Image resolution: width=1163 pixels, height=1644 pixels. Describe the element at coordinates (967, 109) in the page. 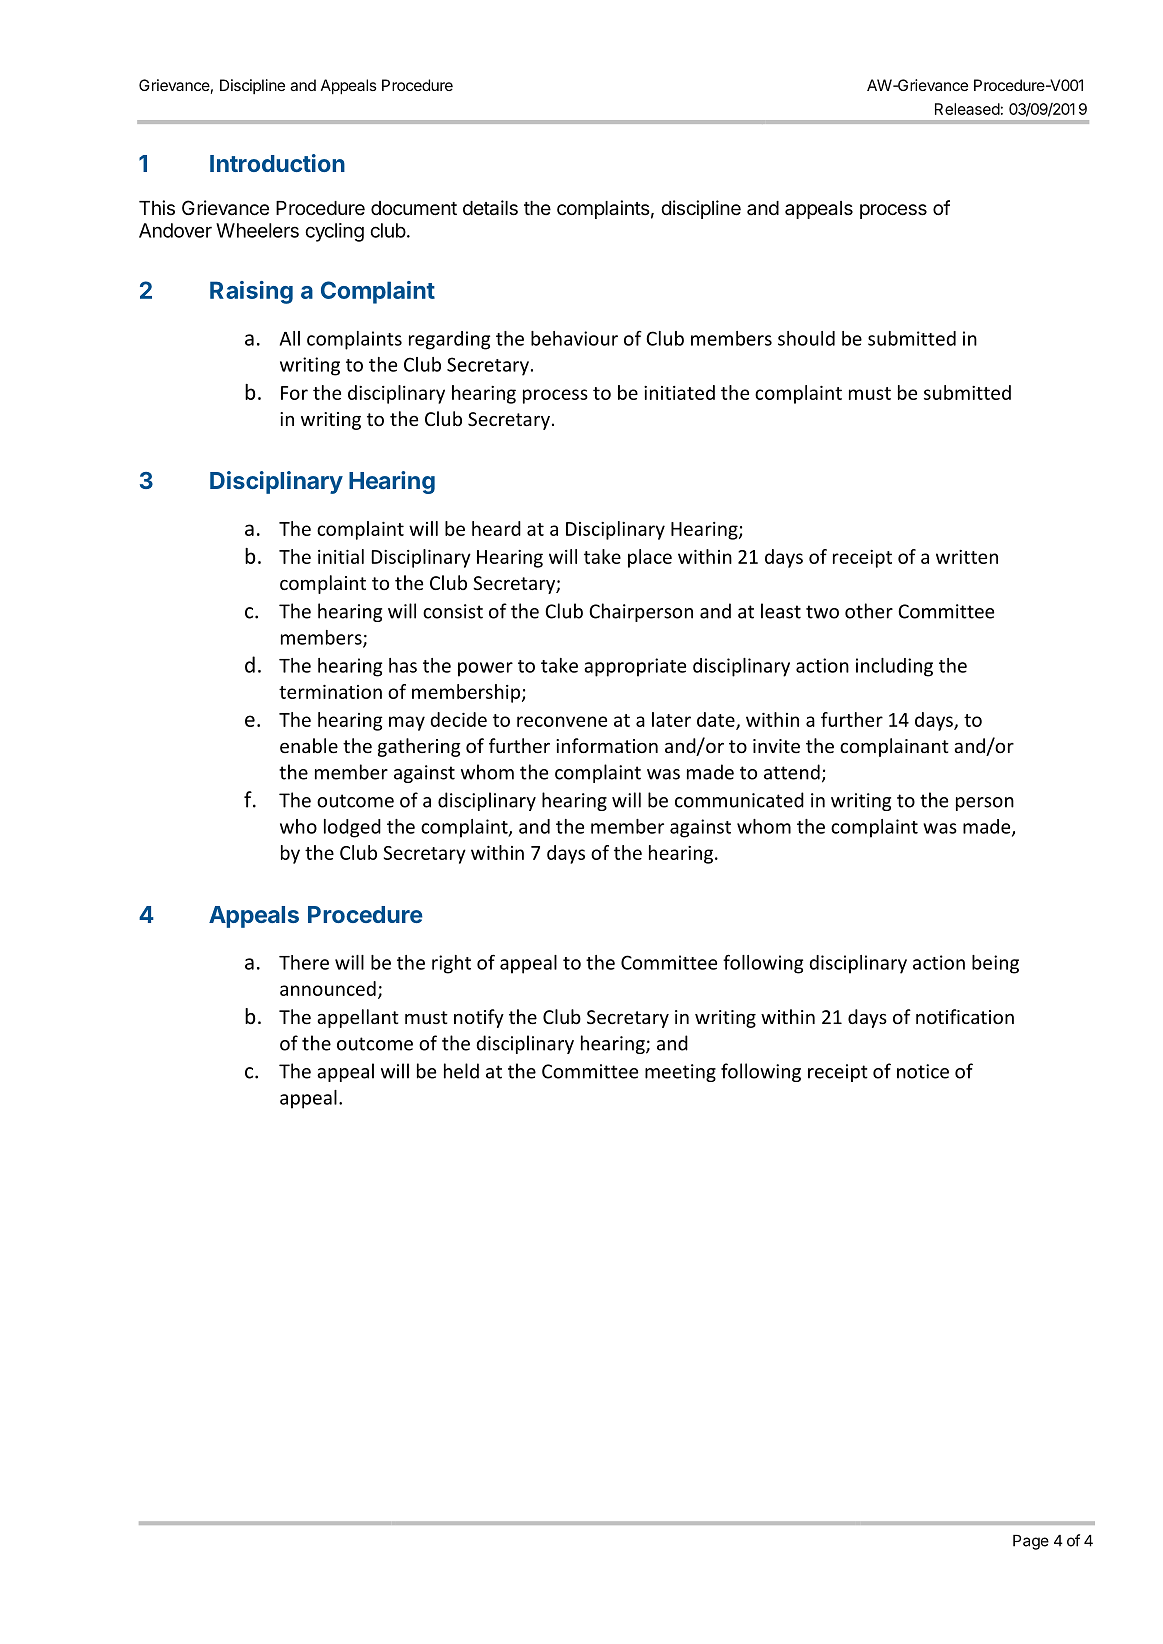

I see `Released` at that location.
